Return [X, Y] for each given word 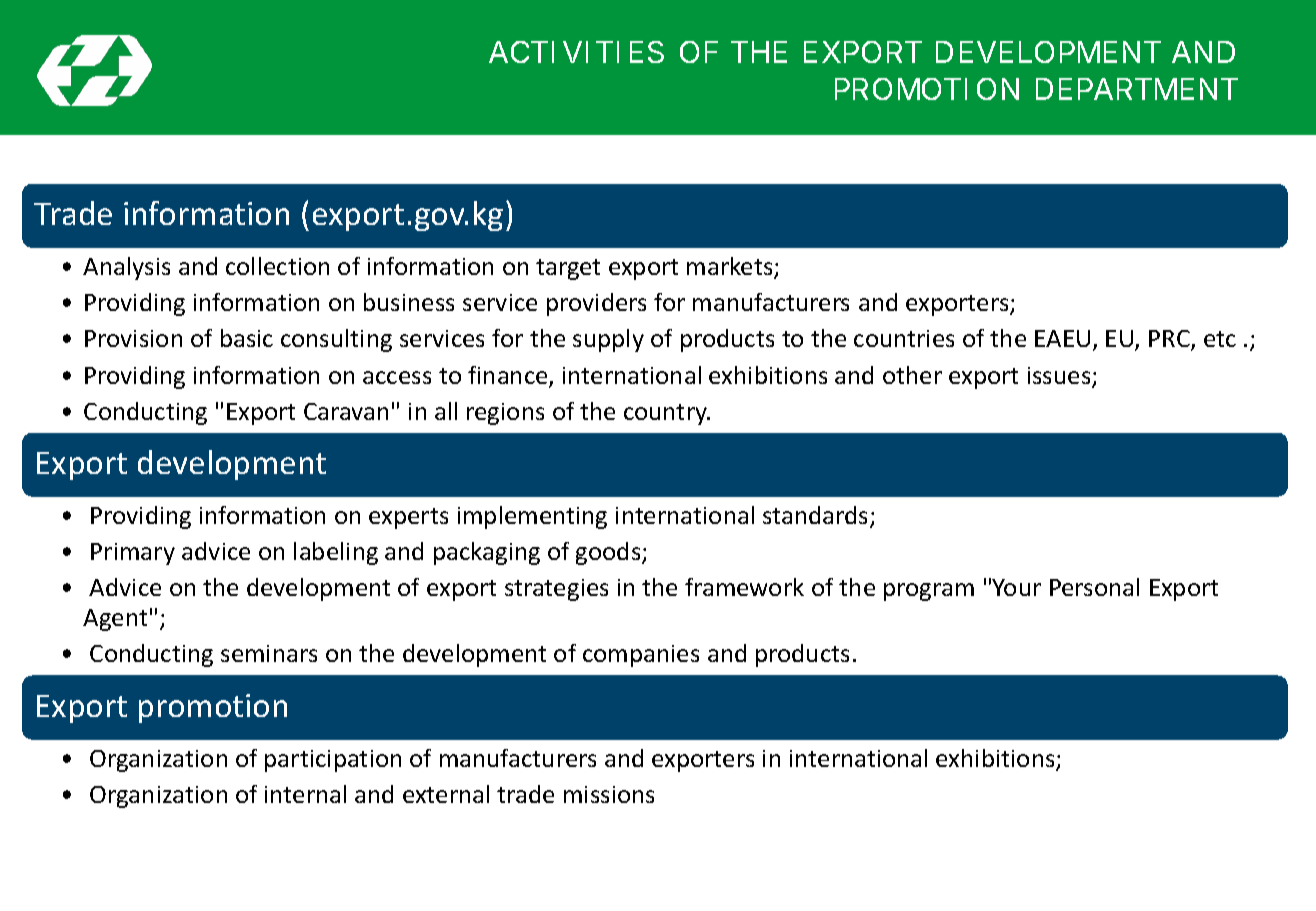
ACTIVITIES [576, 52]
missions [609, 794]
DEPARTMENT [1137, 89]
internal [305, 794]
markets [731, 267]
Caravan [346, 411]
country [667, 414]
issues [1060, 377]
